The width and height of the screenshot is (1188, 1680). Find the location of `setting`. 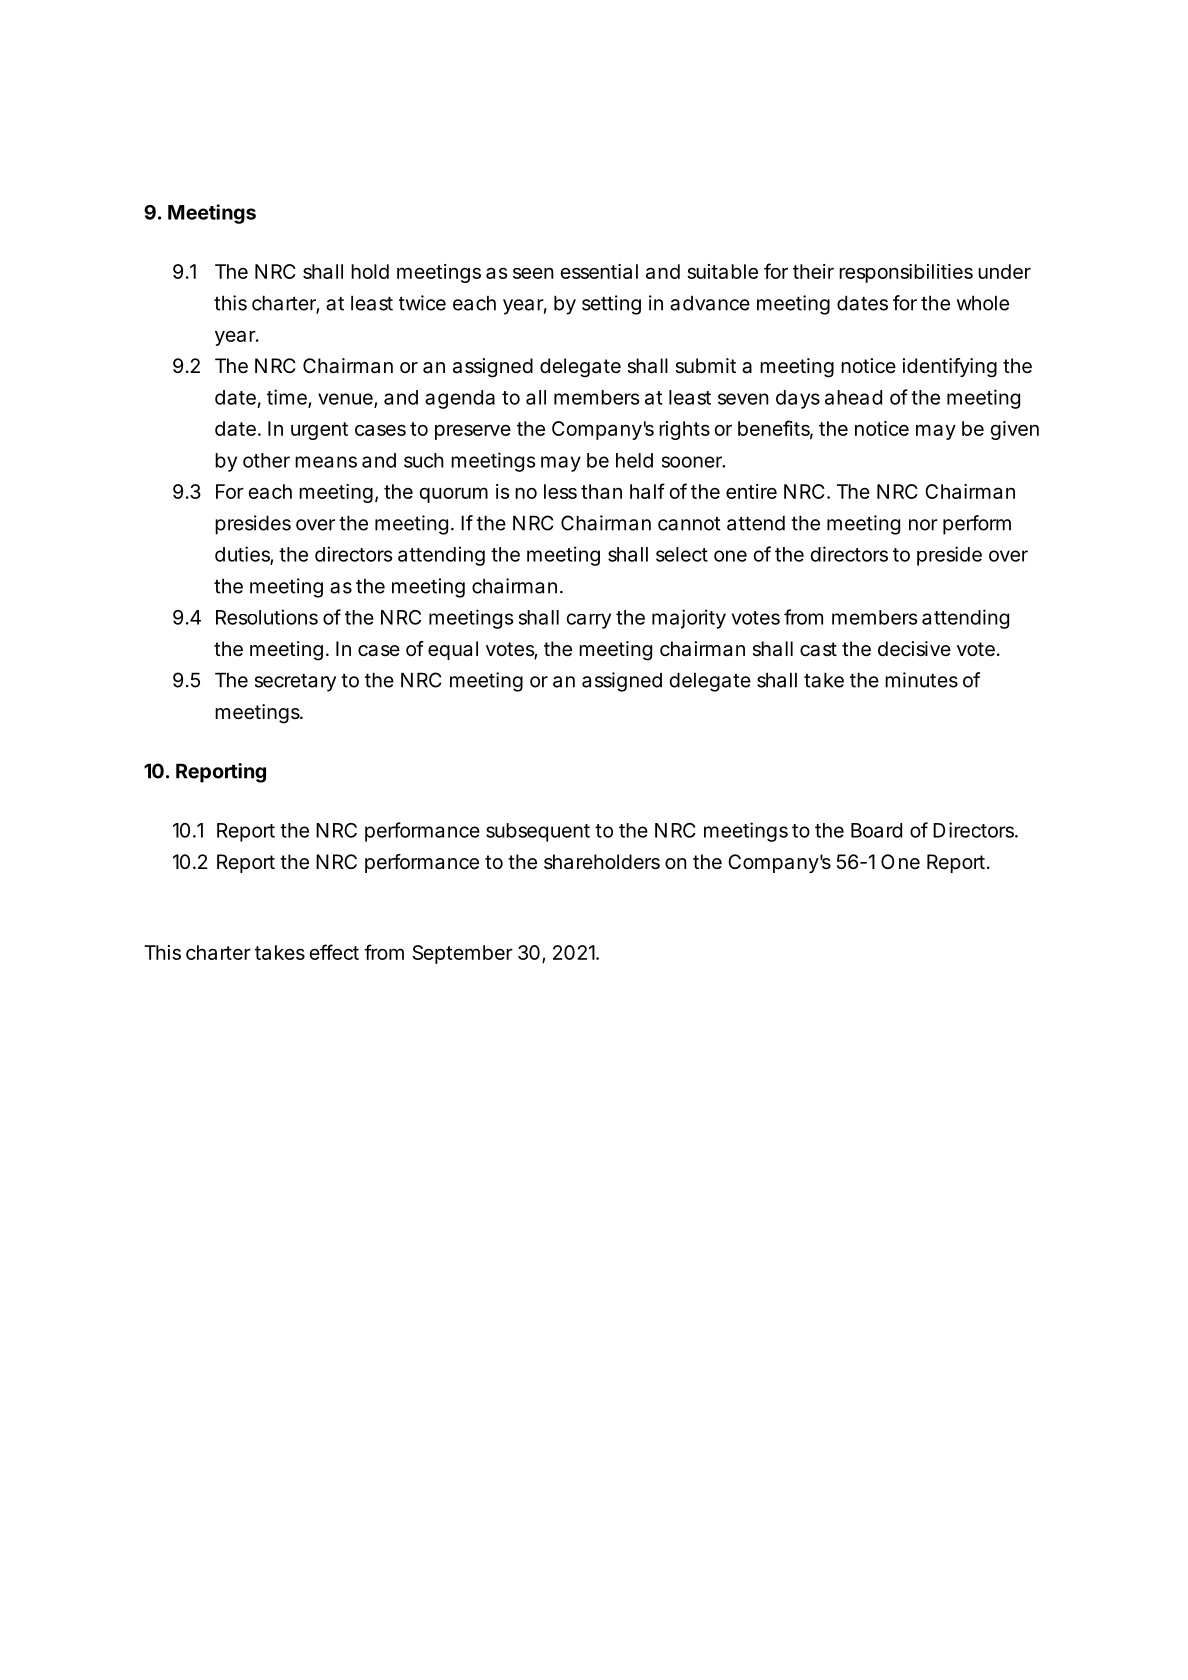

setting is located at coordinates (611, 305).
